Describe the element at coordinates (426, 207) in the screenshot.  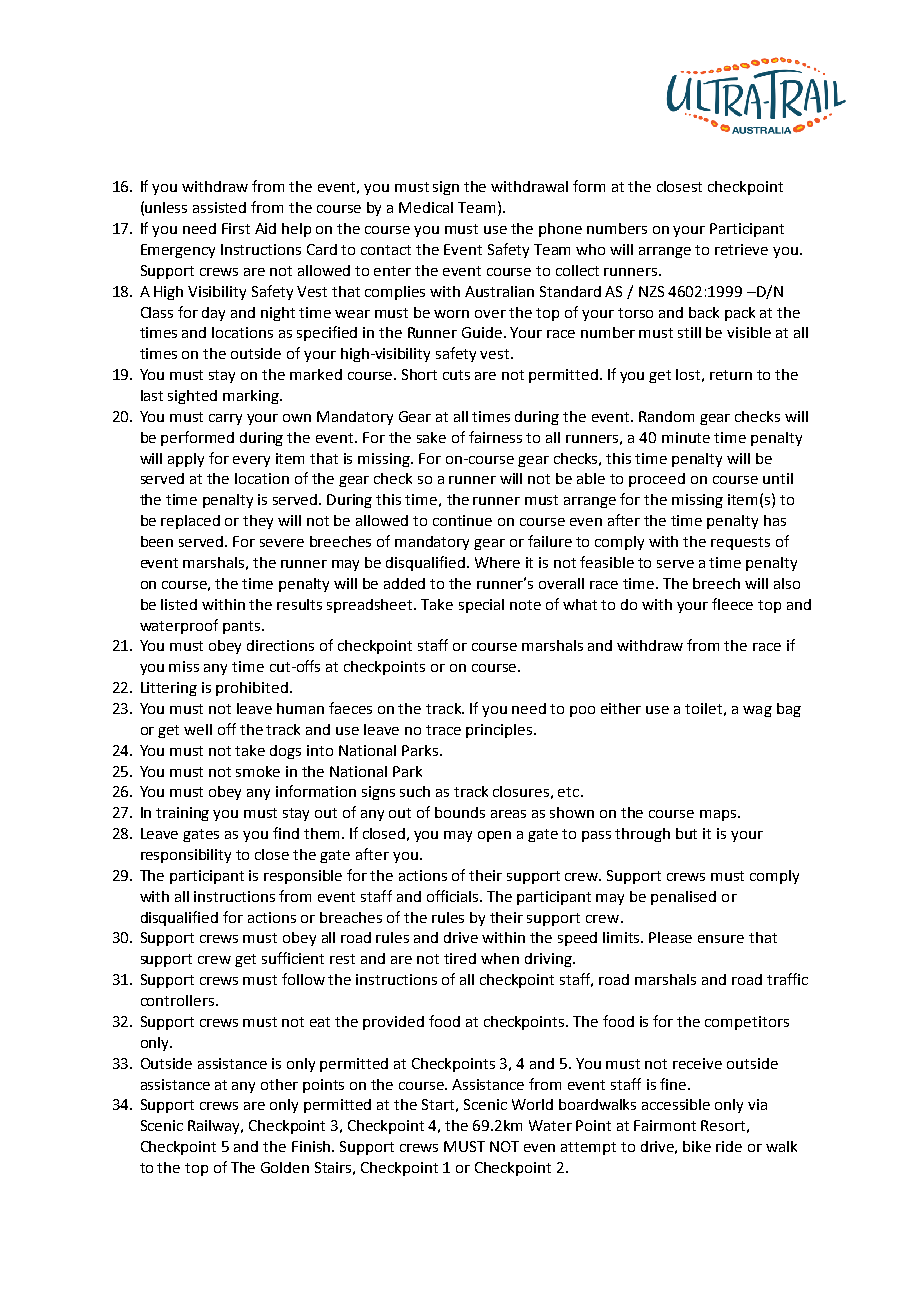
I see `Medical` at that location.
